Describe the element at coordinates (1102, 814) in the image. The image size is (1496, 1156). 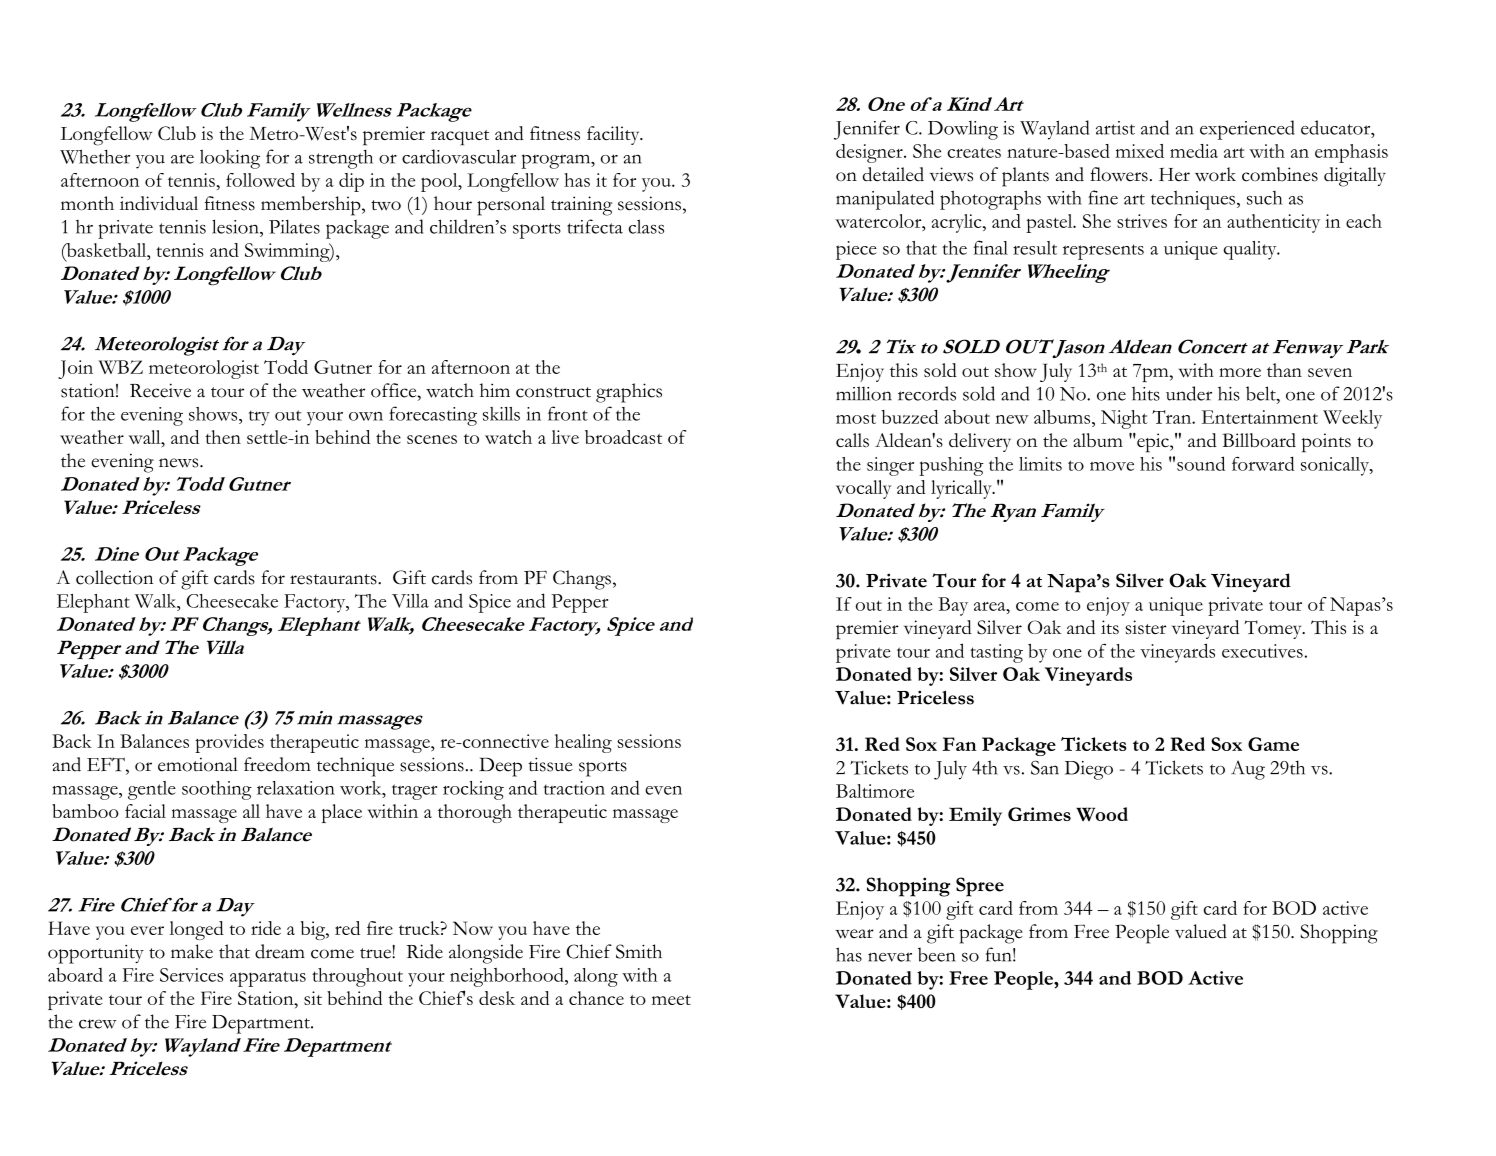
I see `Wood` at that location.
